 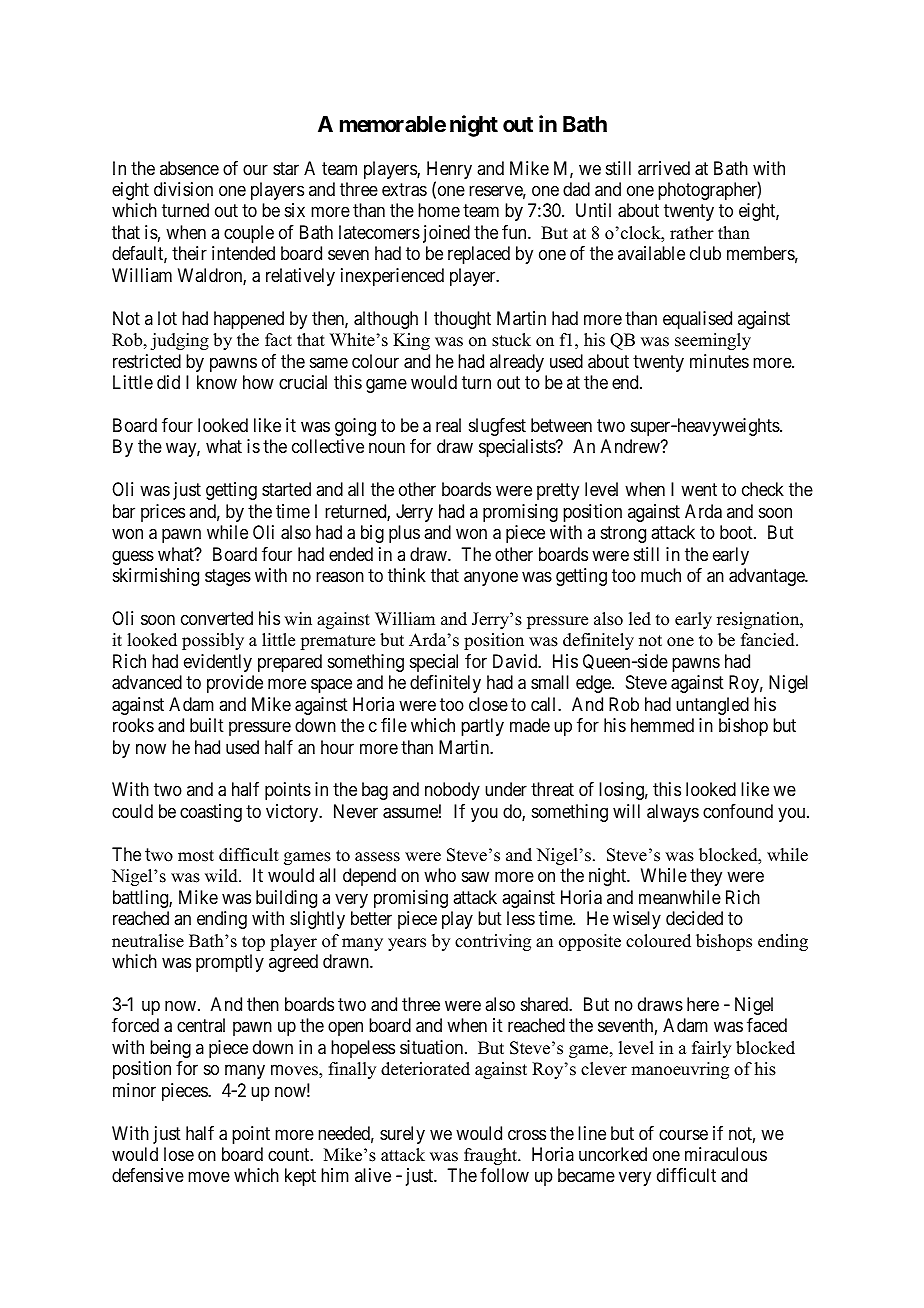 What do you see at coordinates (692, 233) in the screenshot?
I see `rather` at bounding box center [692, 233].
